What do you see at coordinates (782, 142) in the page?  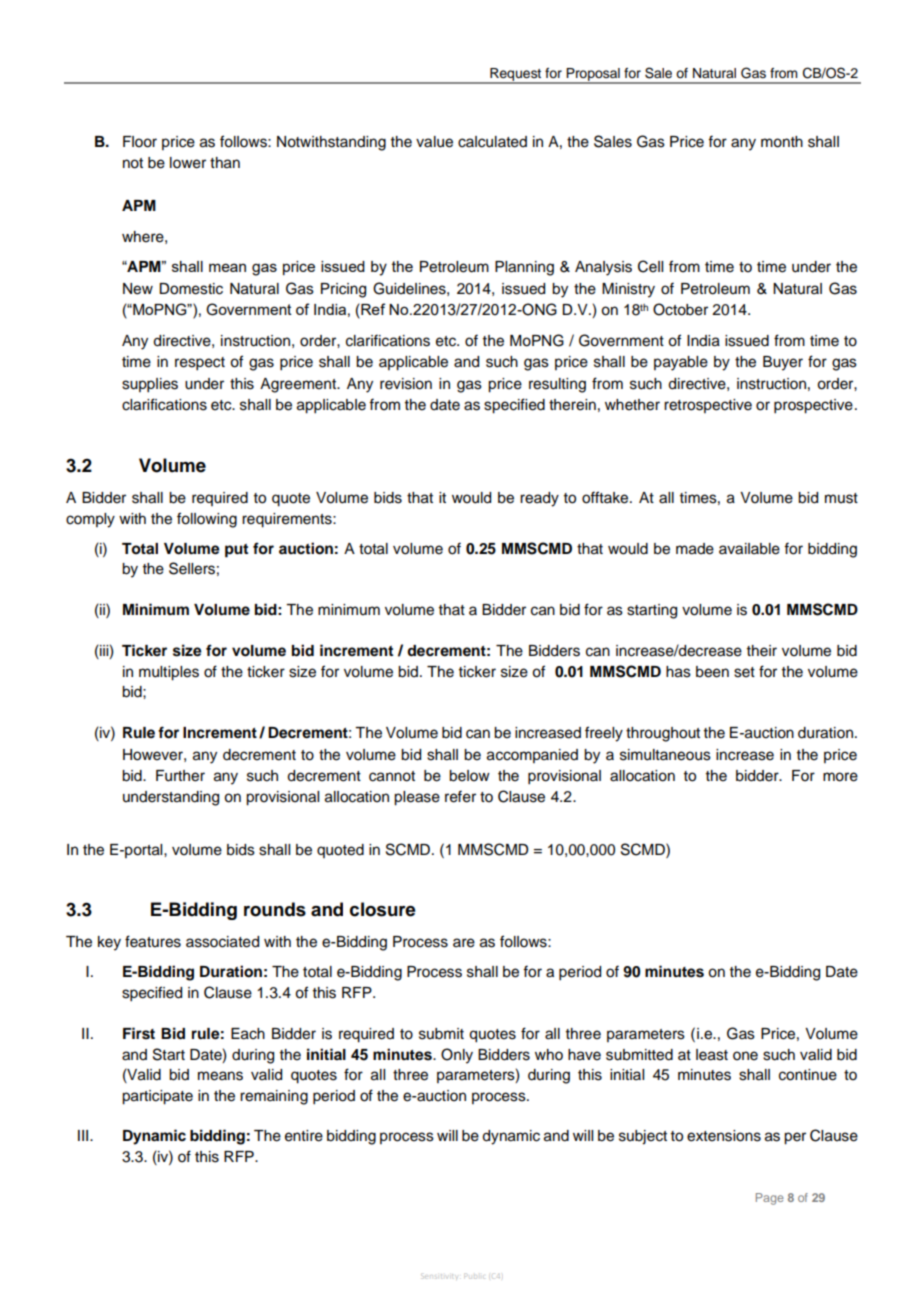 I see `month` at bounding box center [782, 142].
